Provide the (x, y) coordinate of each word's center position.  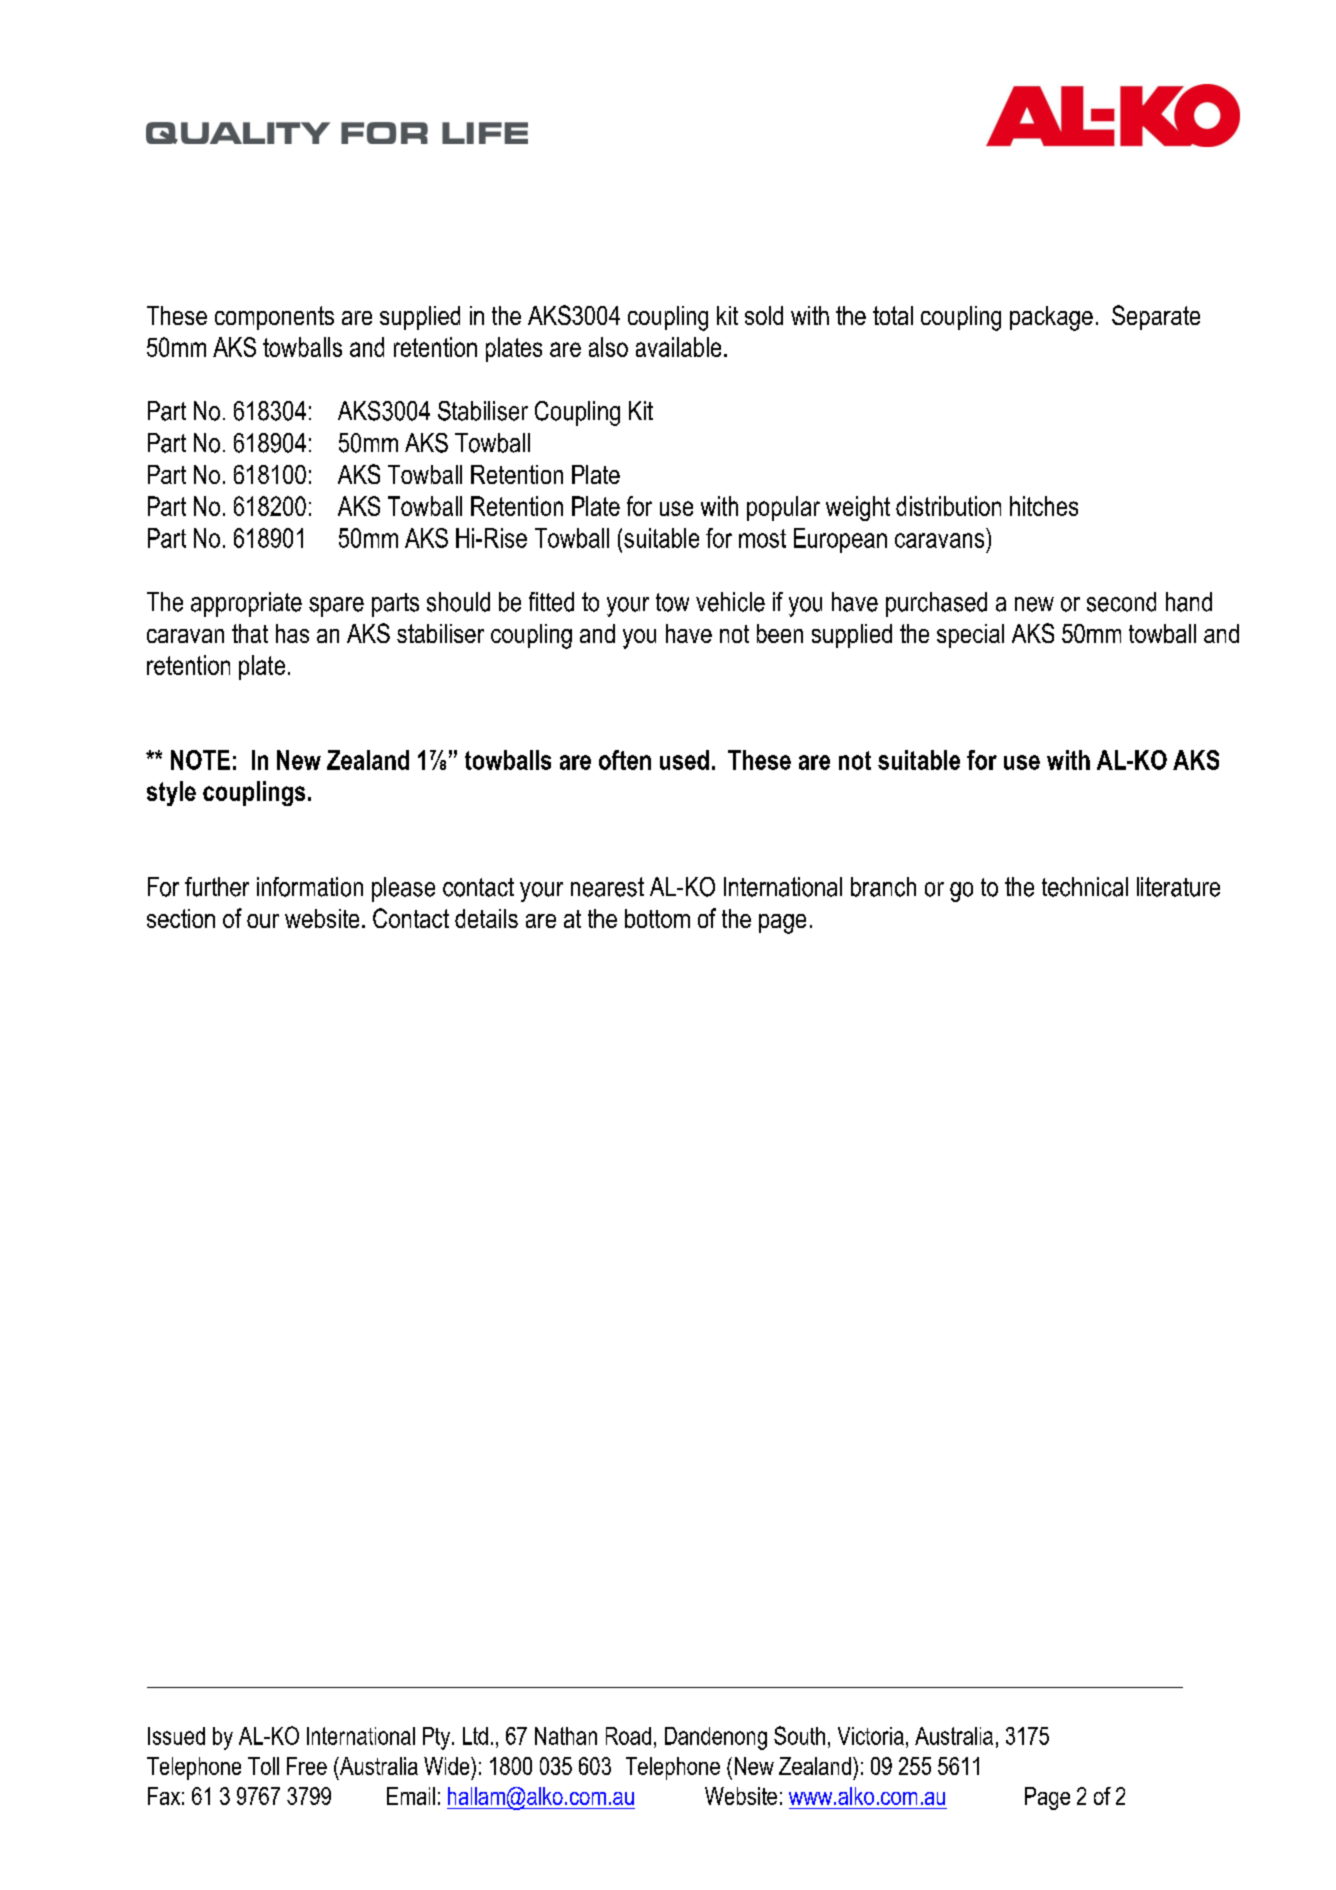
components (274, 318)
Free (307, 1766)
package (1051, 318)
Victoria (871, 1736)
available (678, 347)
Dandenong (716, 1738)
